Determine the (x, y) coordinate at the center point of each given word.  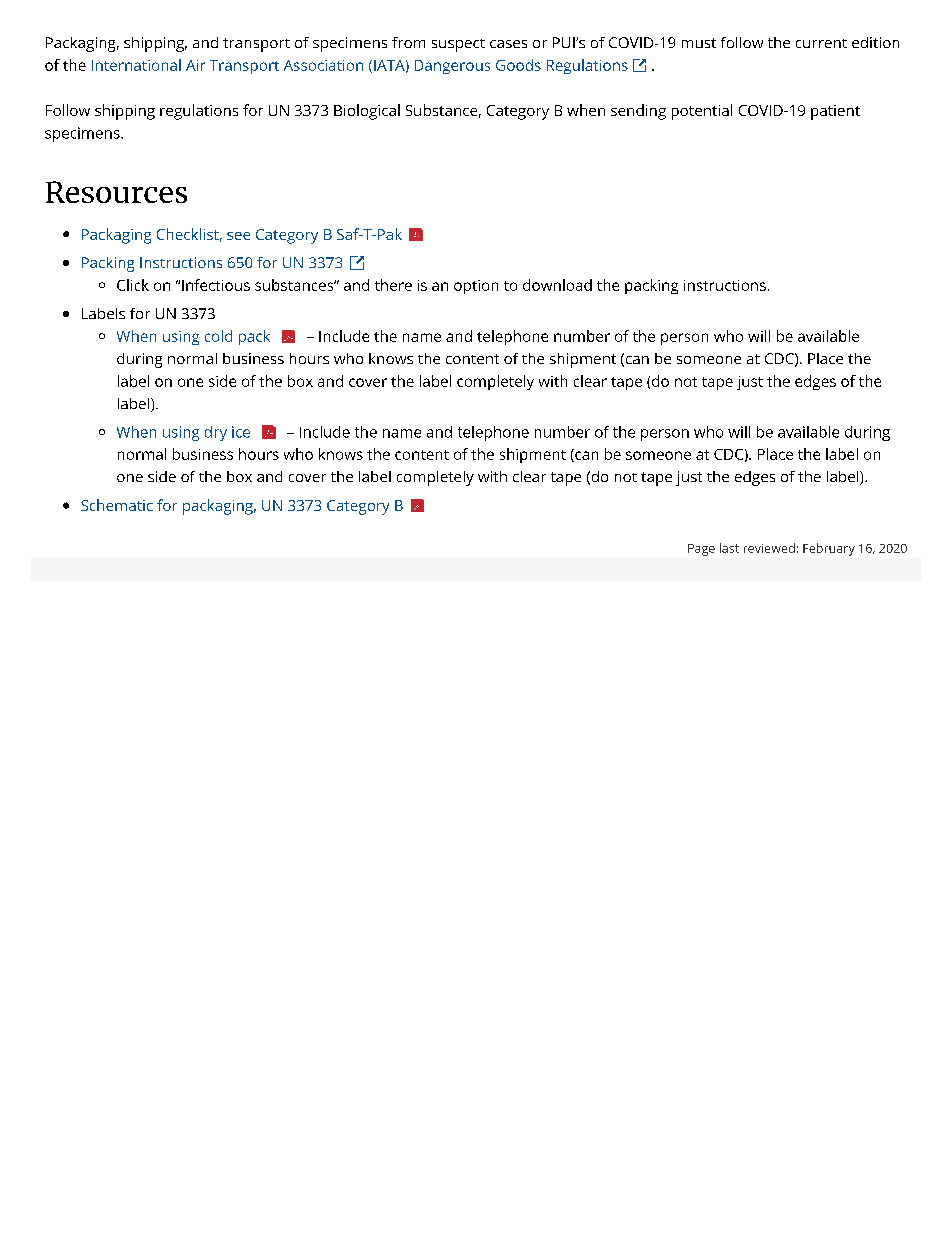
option (476, 287)
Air (195, 65)
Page (701, 550)
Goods (518, 65)
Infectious (216, 285)
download (557, 285)
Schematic (117, 505)
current (821, 43)
